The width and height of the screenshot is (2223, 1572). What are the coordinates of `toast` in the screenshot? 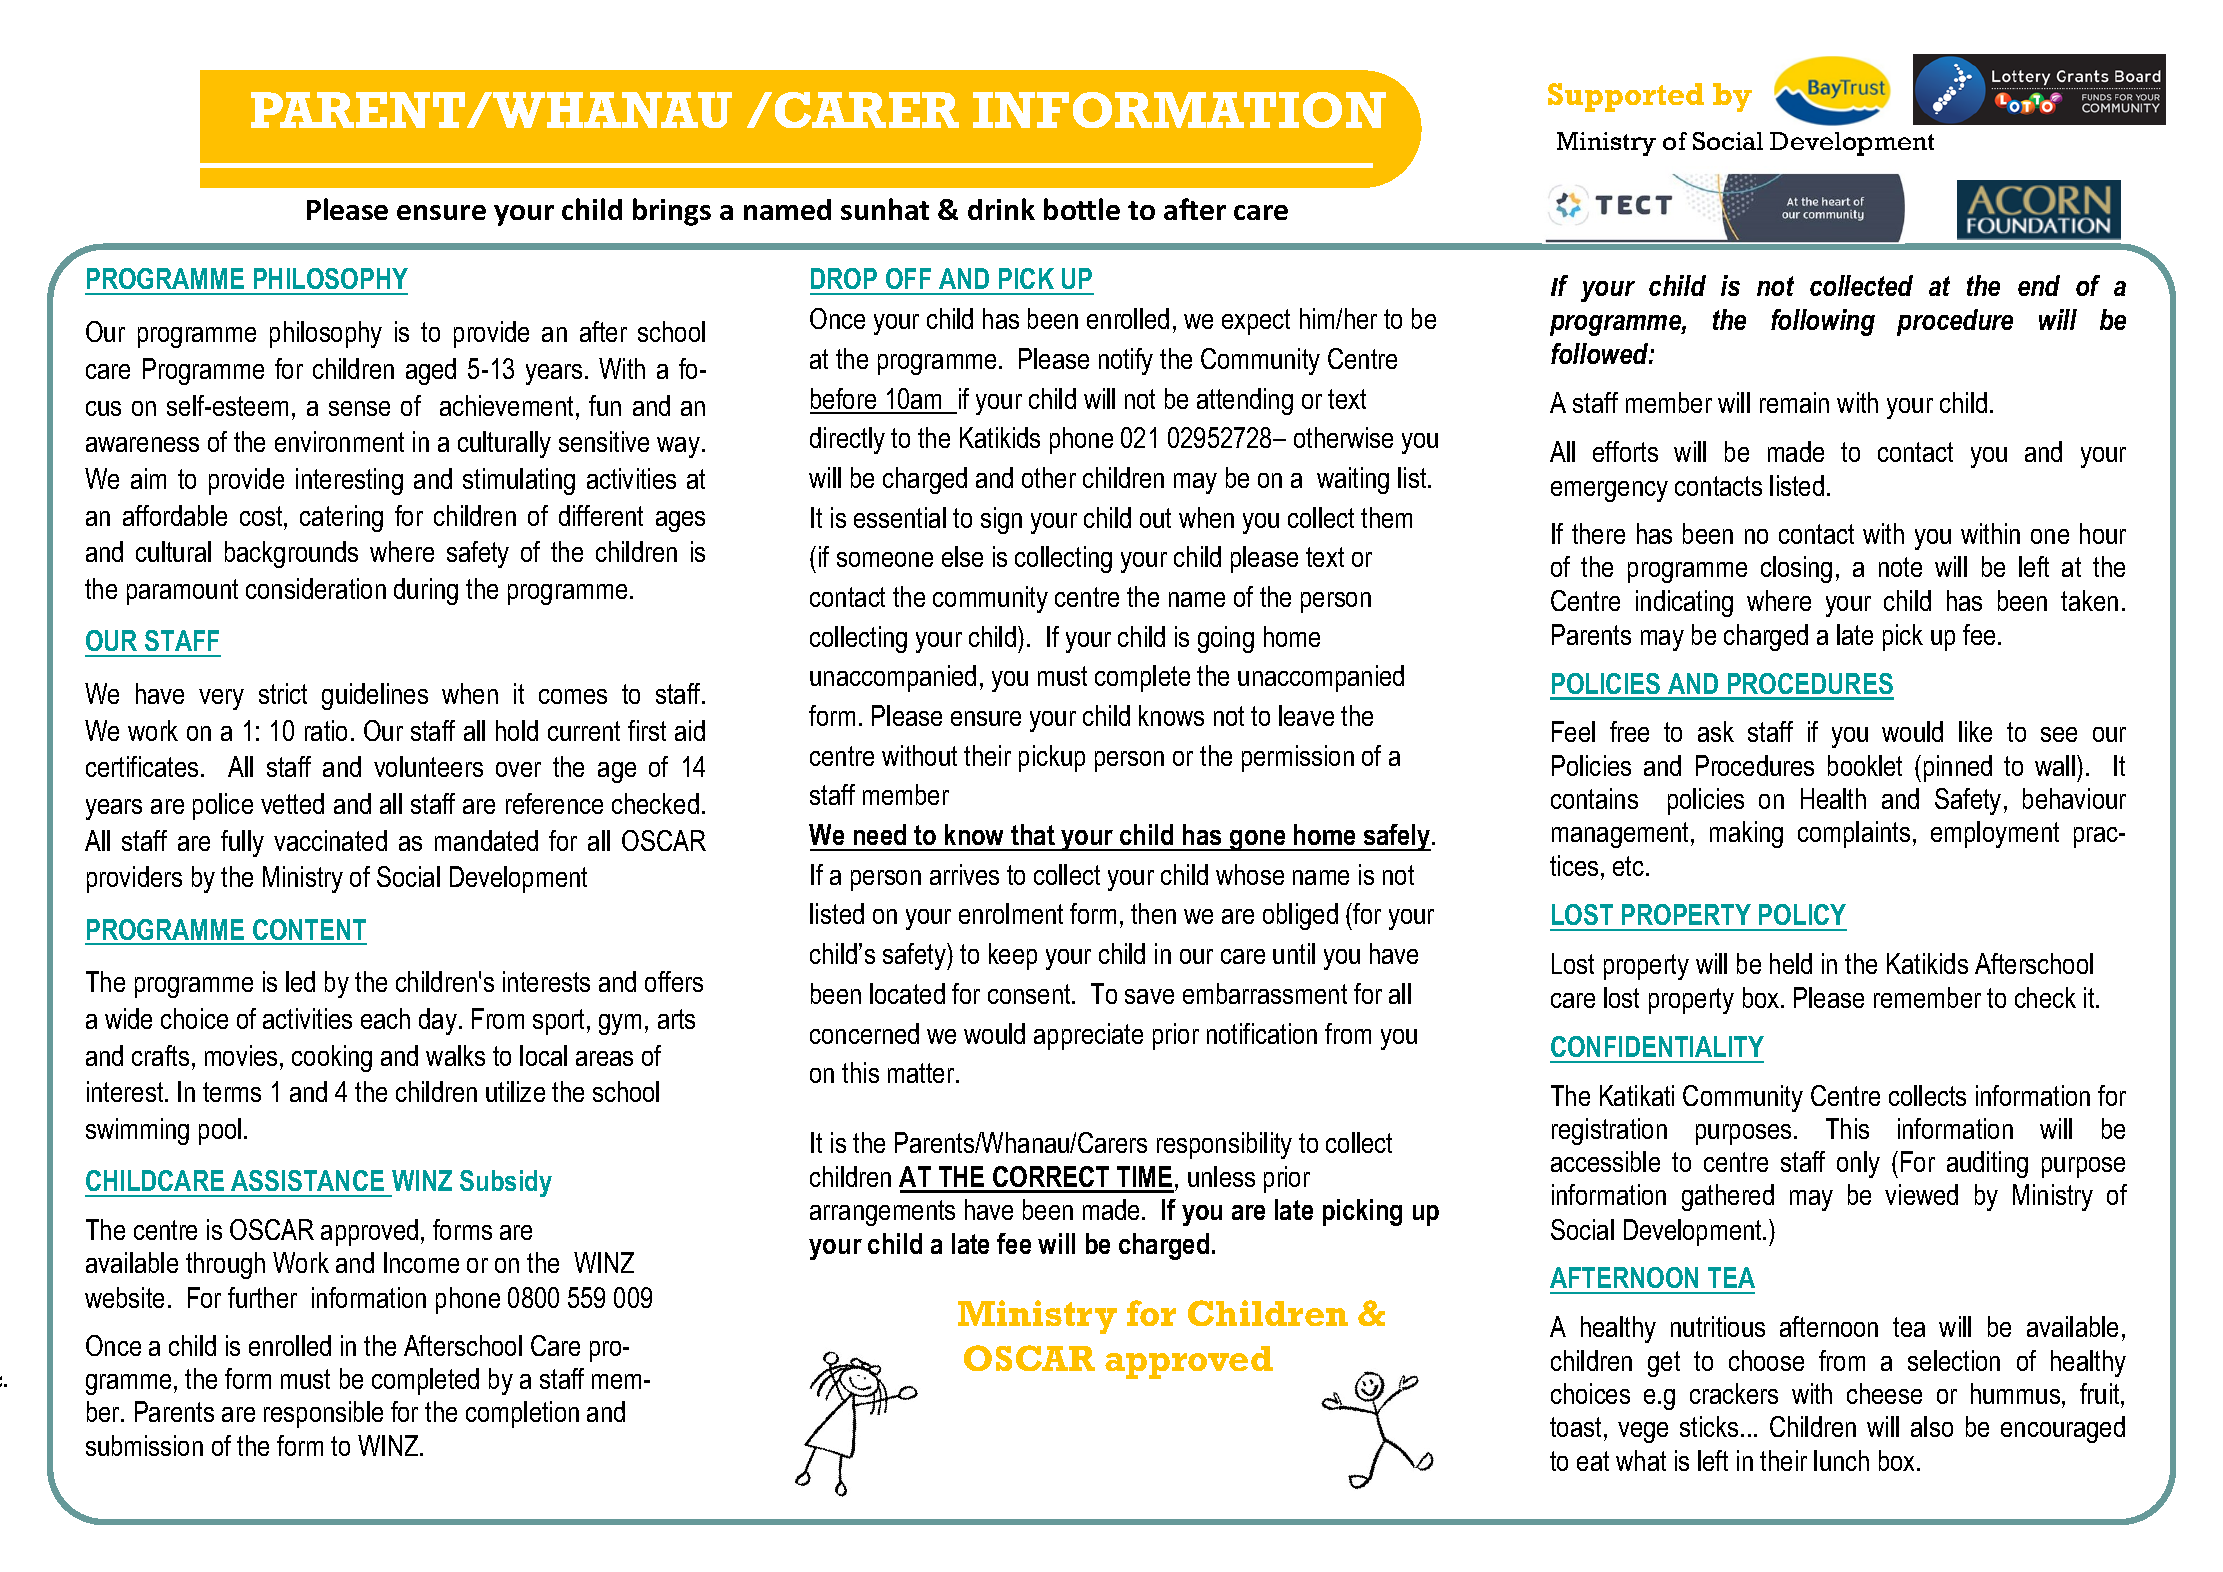 It's located at (1575, 1427).
